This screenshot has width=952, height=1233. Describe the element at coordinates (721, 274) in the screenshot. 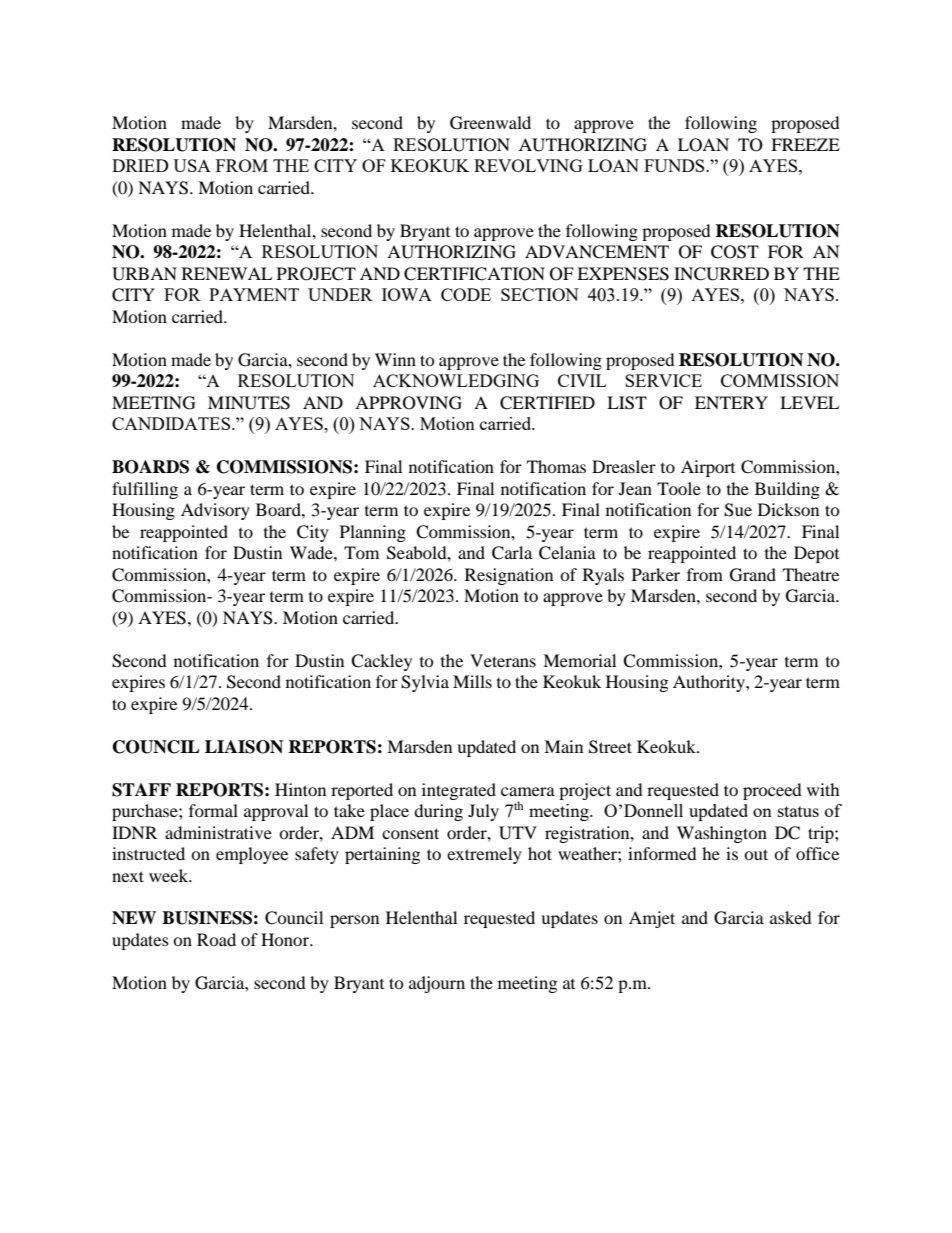

I see `INCURRED` at that location.
